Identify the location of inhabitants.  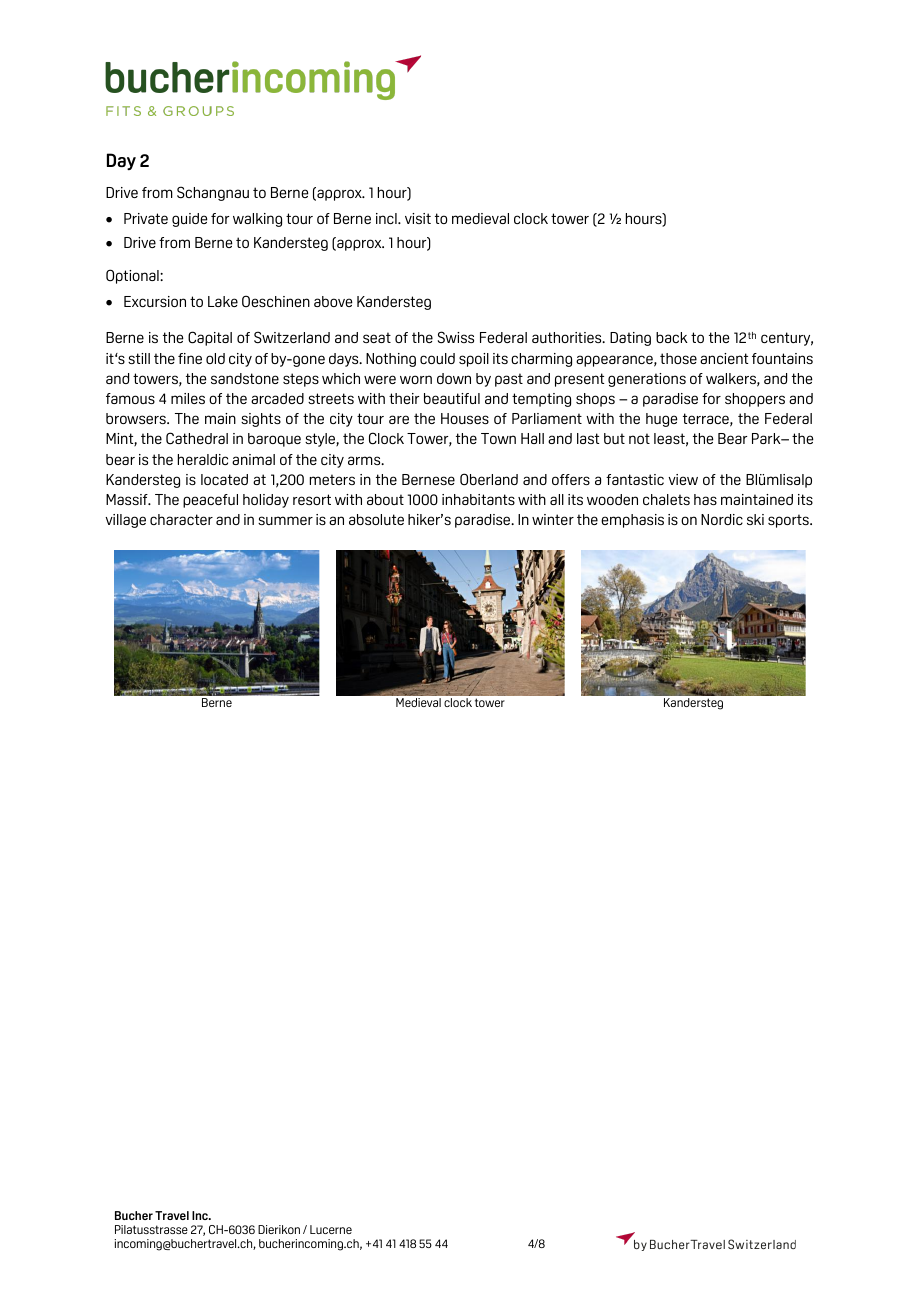
(478, 499).
